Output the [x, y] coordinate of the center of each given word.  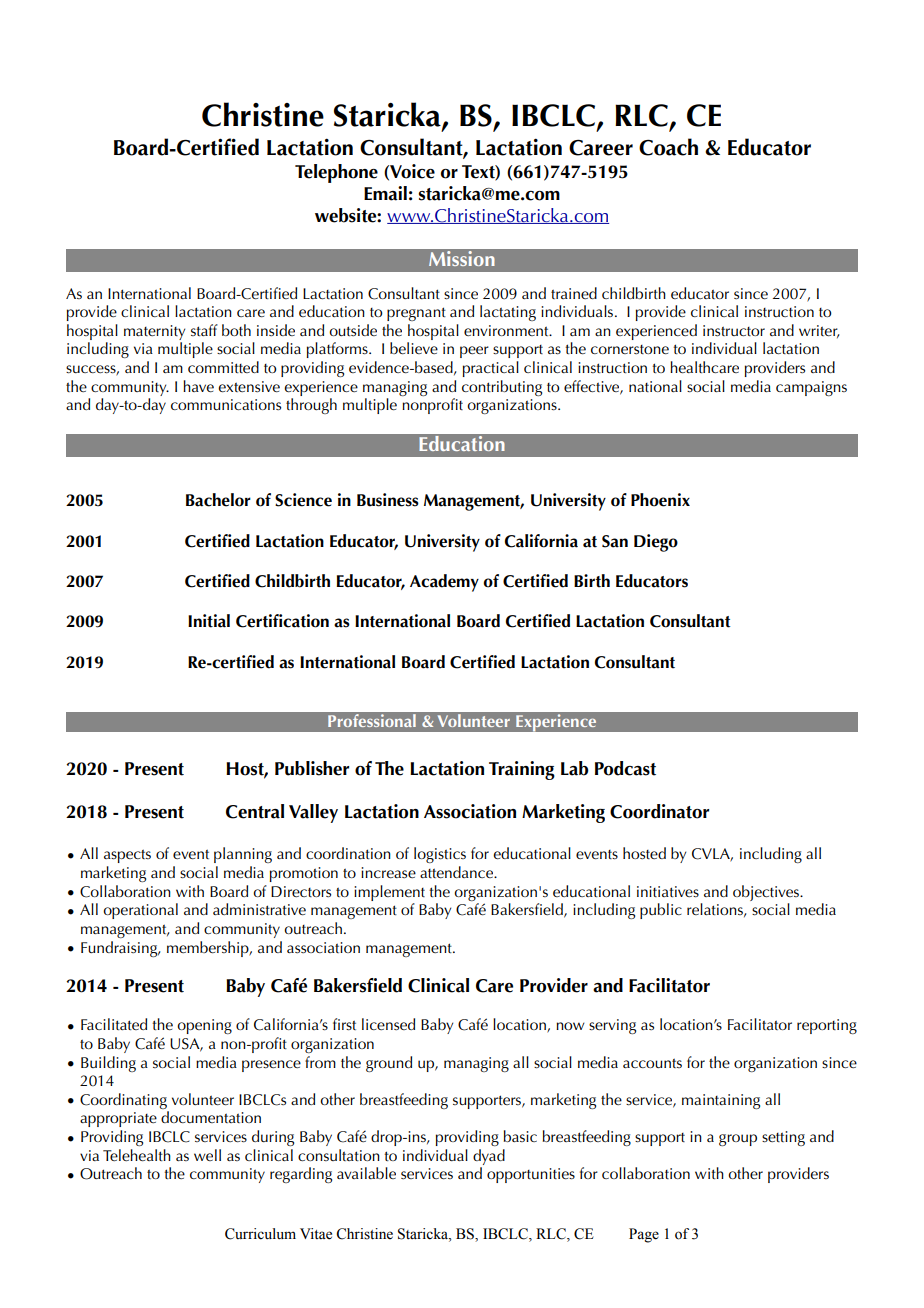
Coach [668, 147]
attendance [457, 872]
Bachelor [218, 500]
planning [243, 855]
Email [385, 193]
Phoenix [660, 500]
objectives [767, 893]
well [207, 1155]
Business [388, 500]
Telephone [336, 173]
